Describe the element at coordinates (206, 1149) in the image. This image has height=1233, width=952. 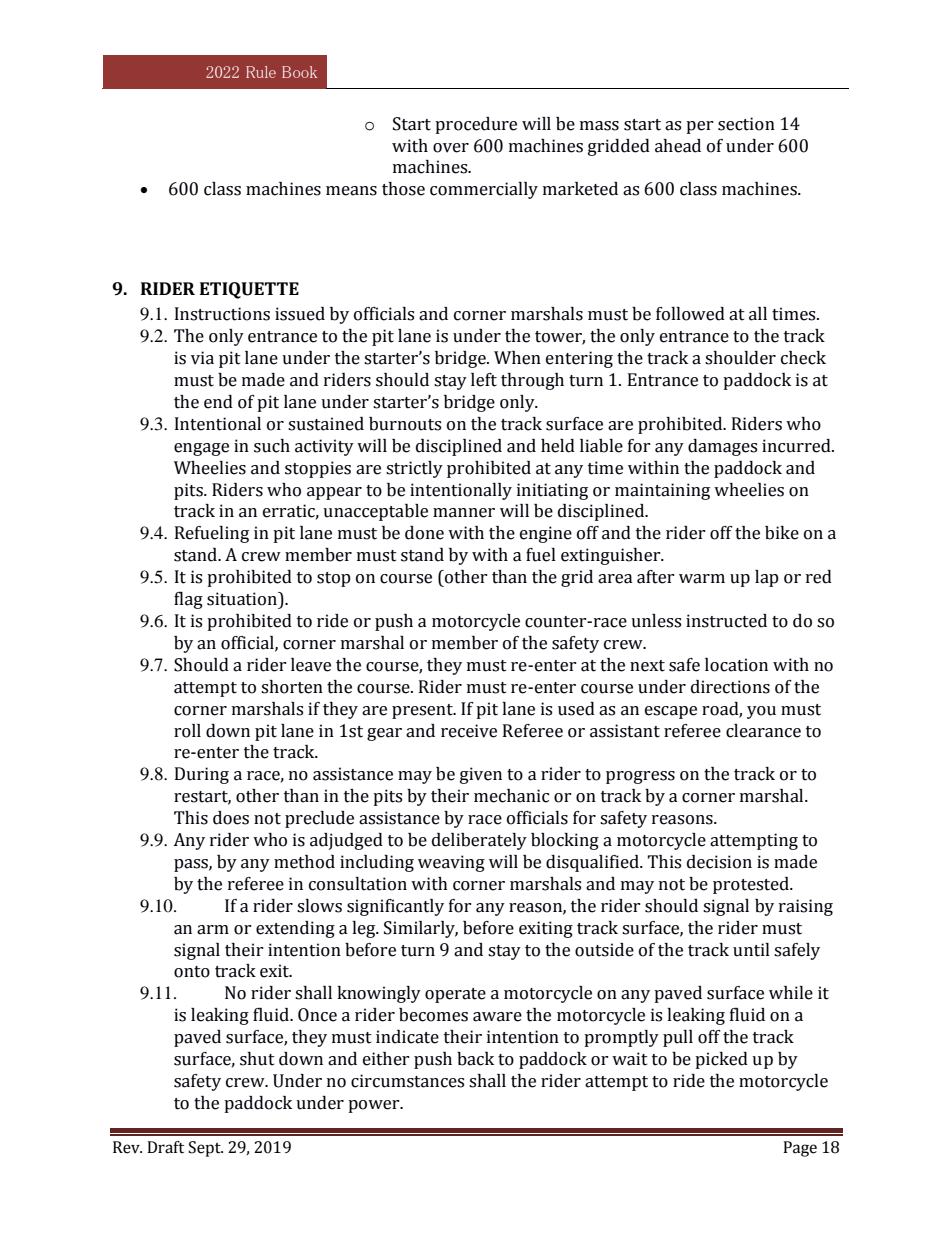
I see `Sept` at that location.
